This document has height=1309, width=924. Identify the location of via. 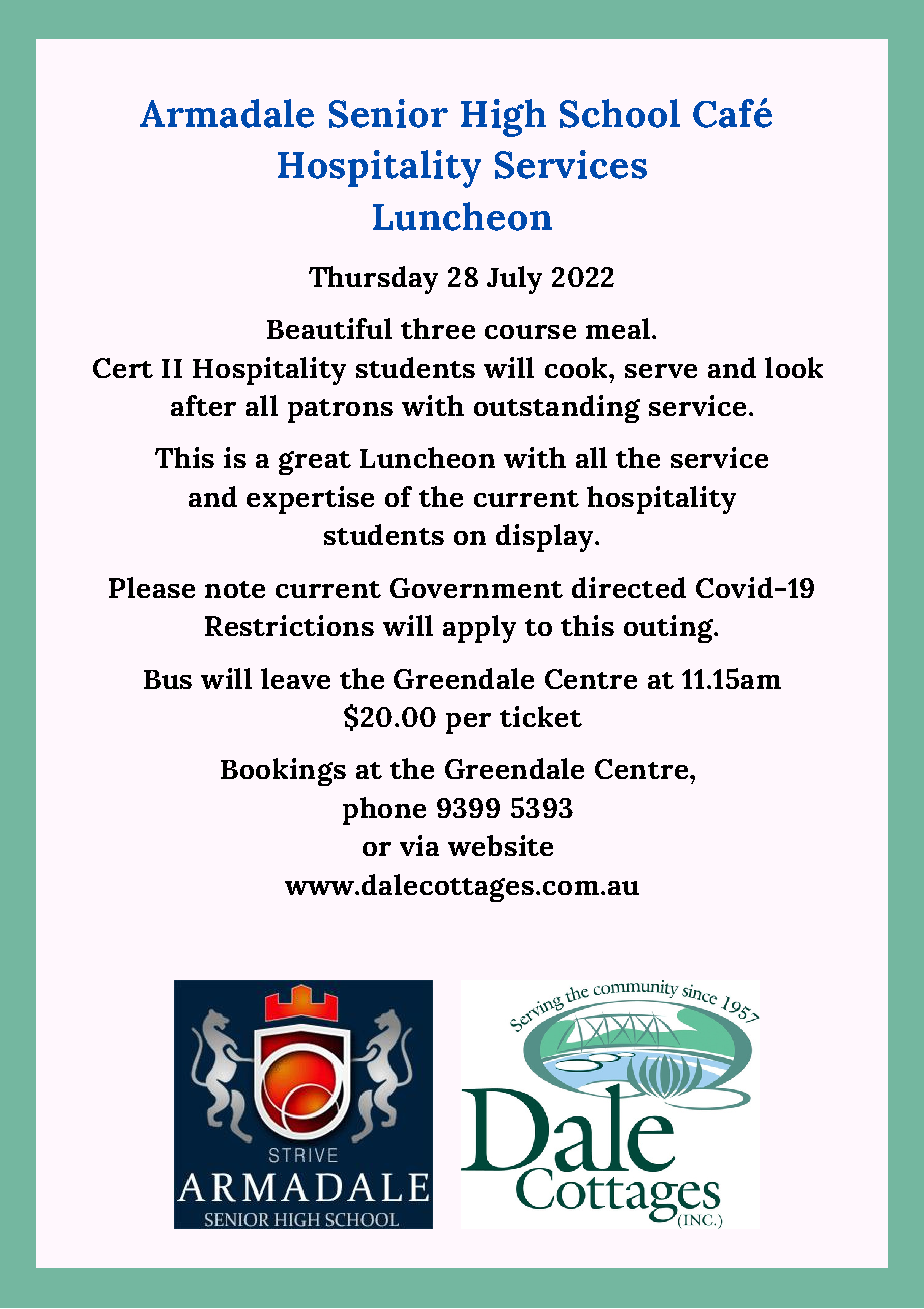
(419, 845).
